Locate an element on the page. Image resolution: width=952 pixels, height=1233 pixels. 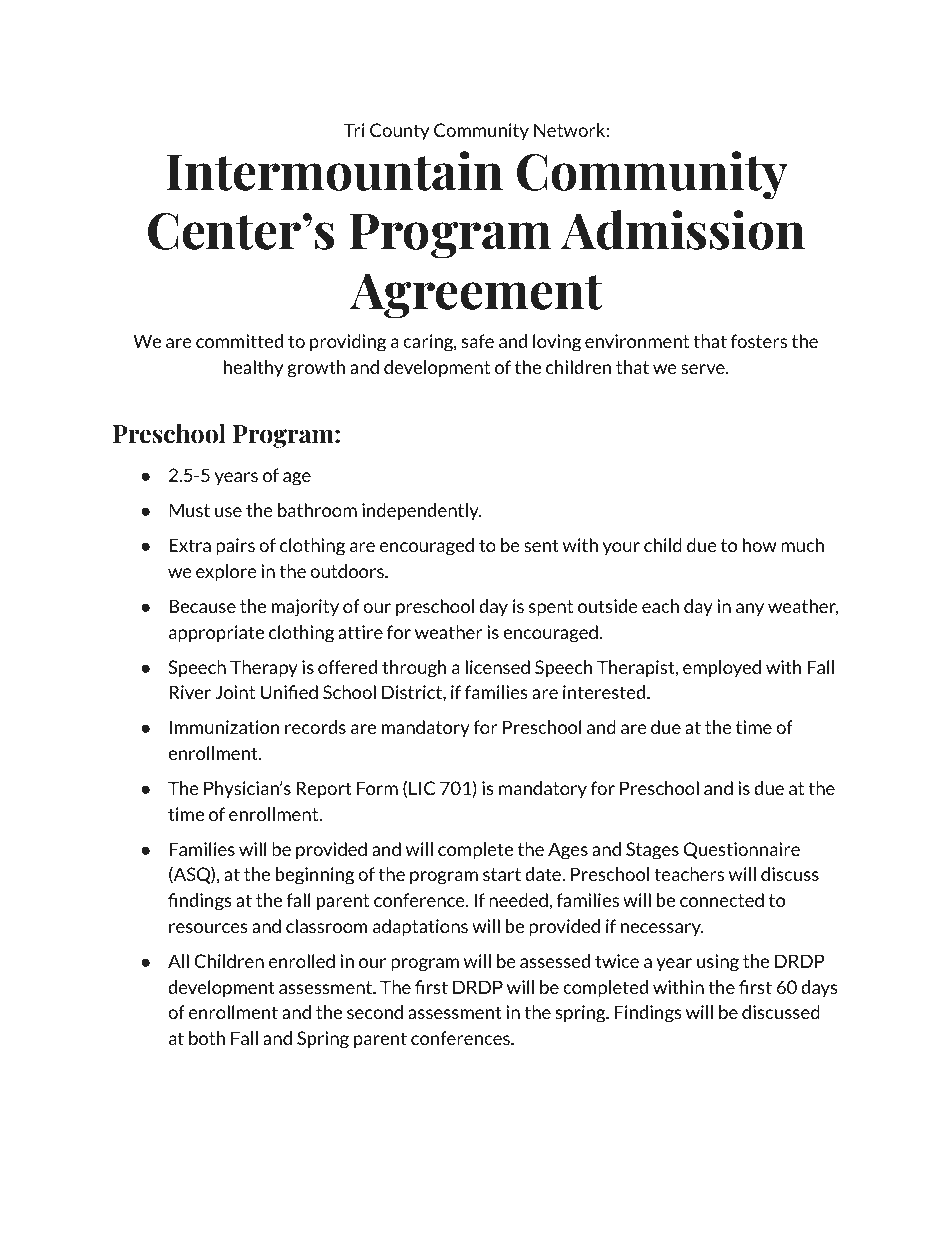
spent is located at coordinates (551, 608).
